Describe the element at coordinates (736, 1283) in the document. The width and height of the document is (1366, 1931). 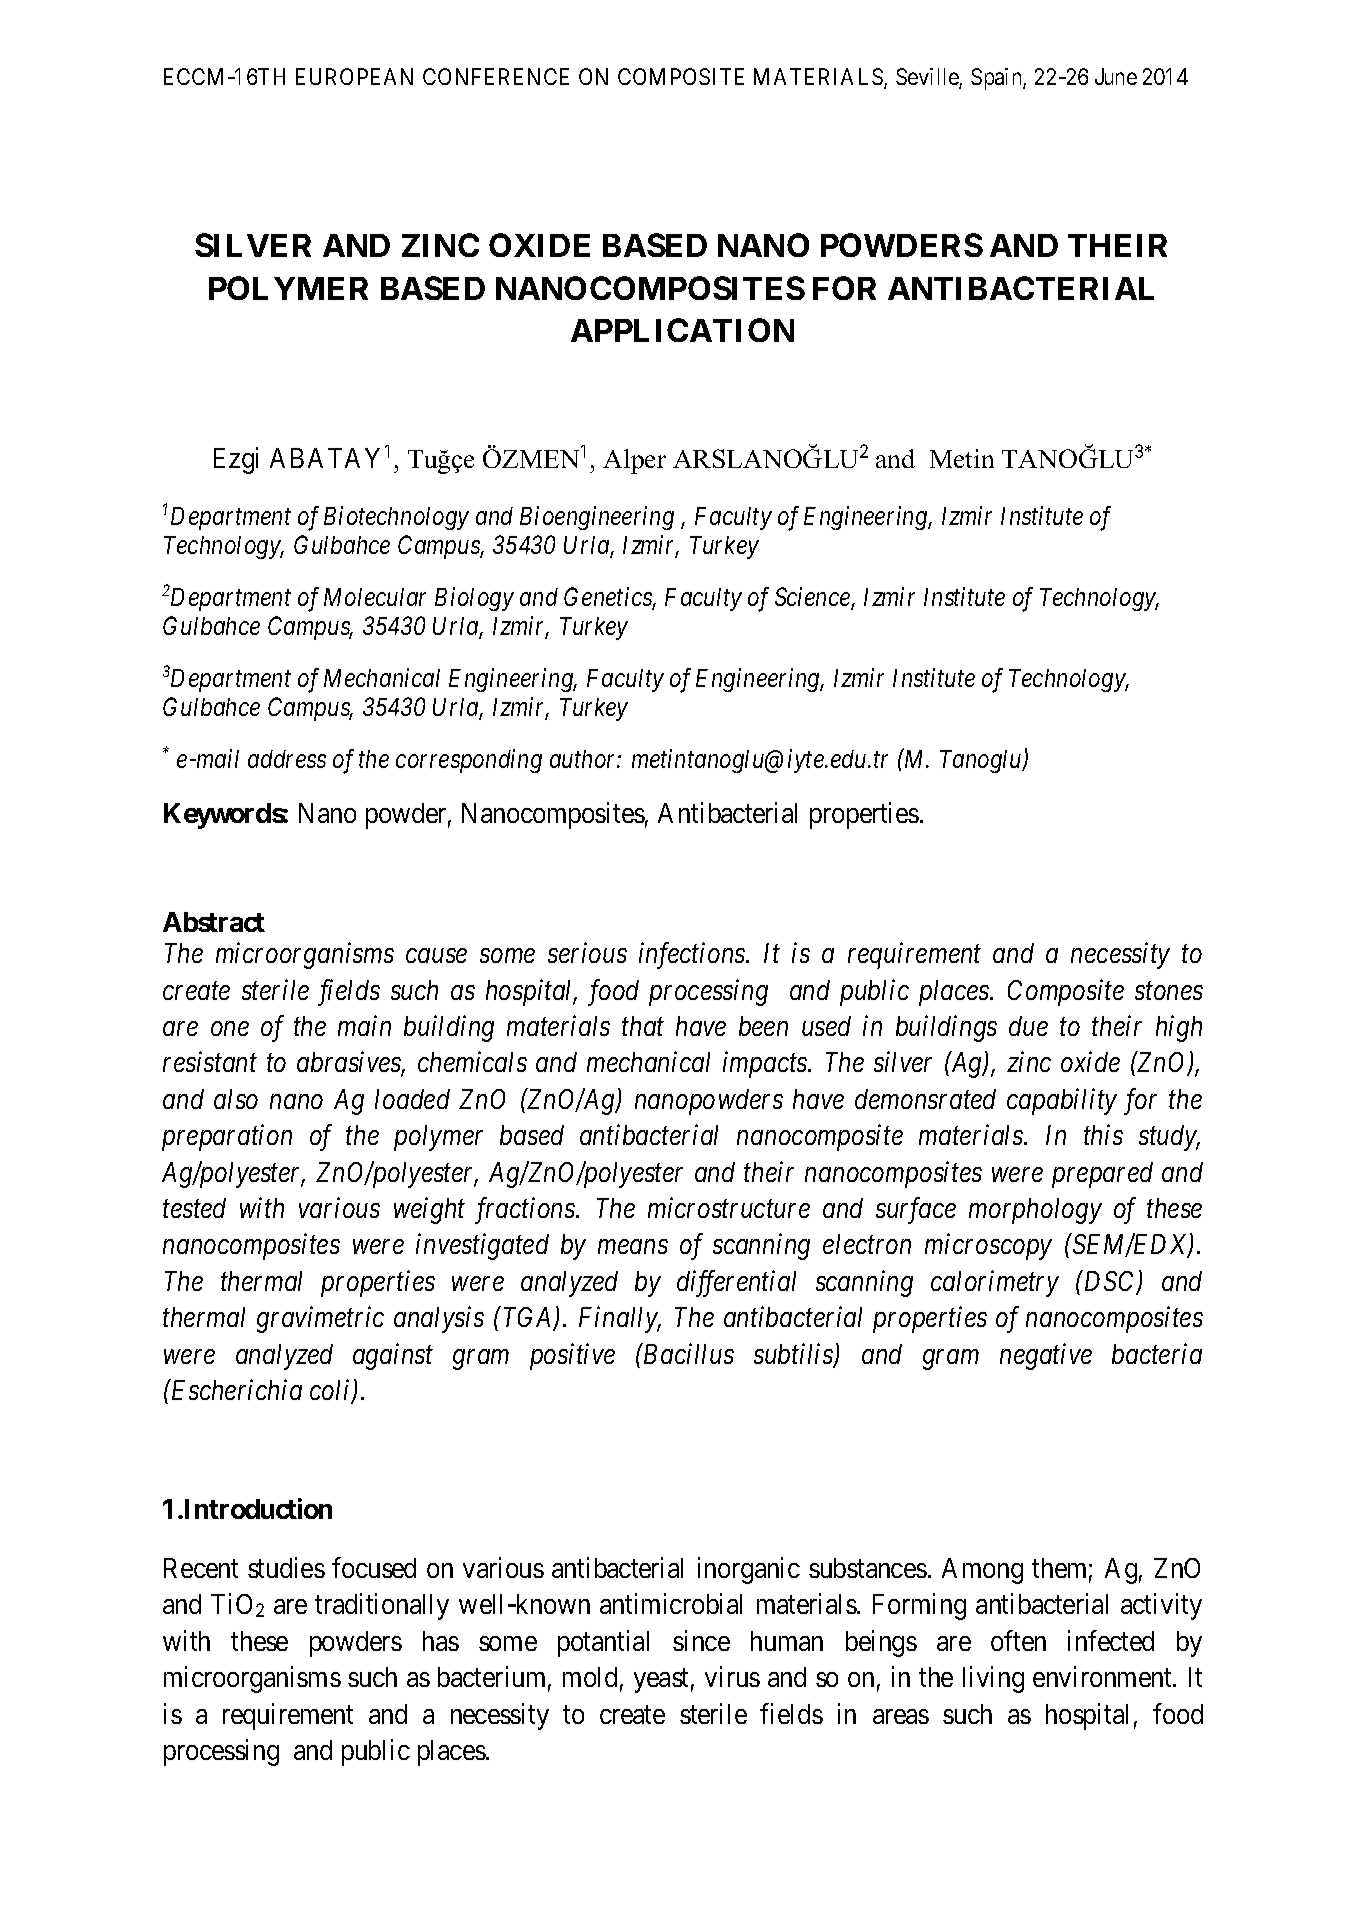
I see `differential` at that location.
